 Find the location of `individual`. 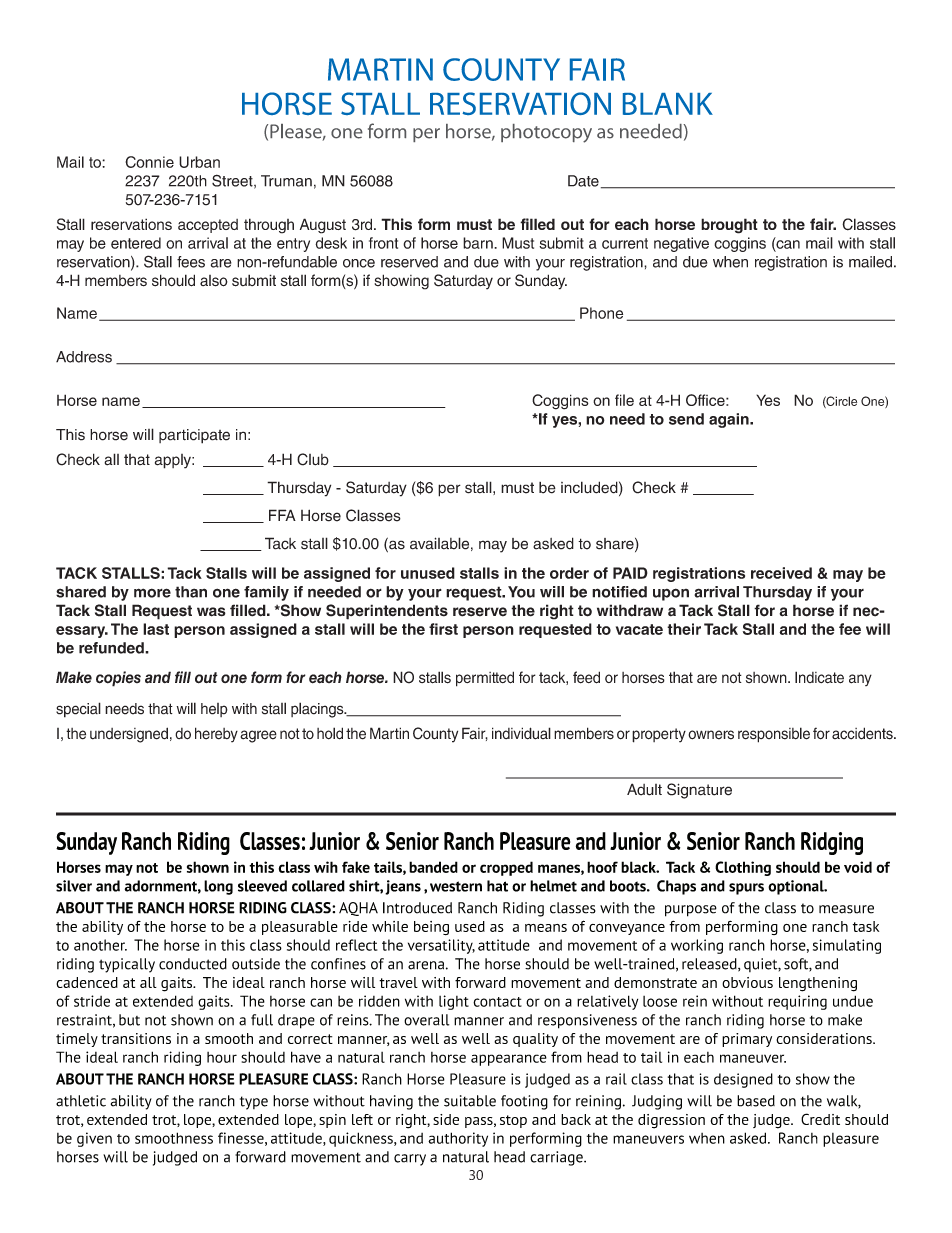

individual is located at coordinates (521, 733).
